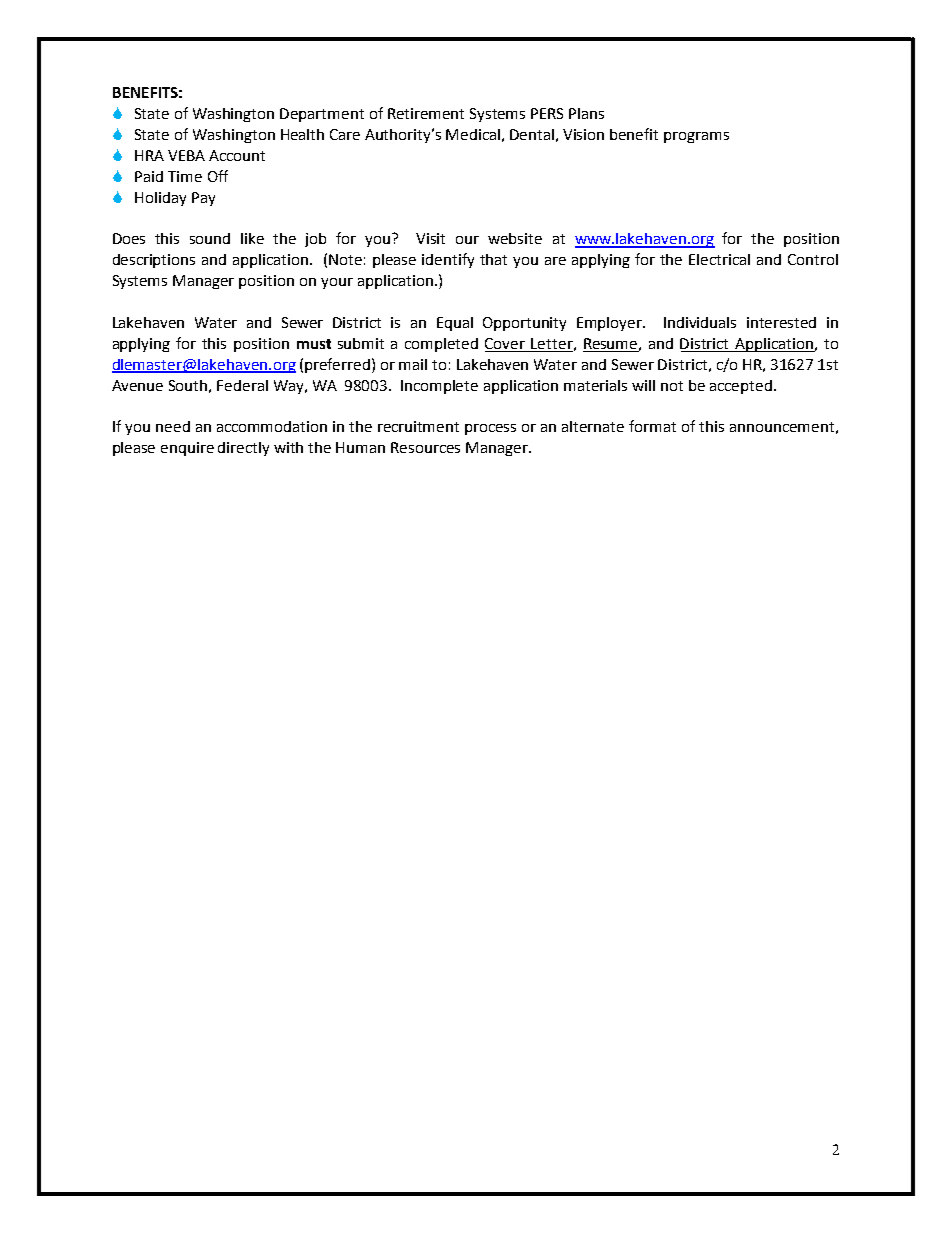 The image size is (952, 1233). What do you see at coordinates (314, 344) in the page?
I see `must` at bounding box center [314, 344].
